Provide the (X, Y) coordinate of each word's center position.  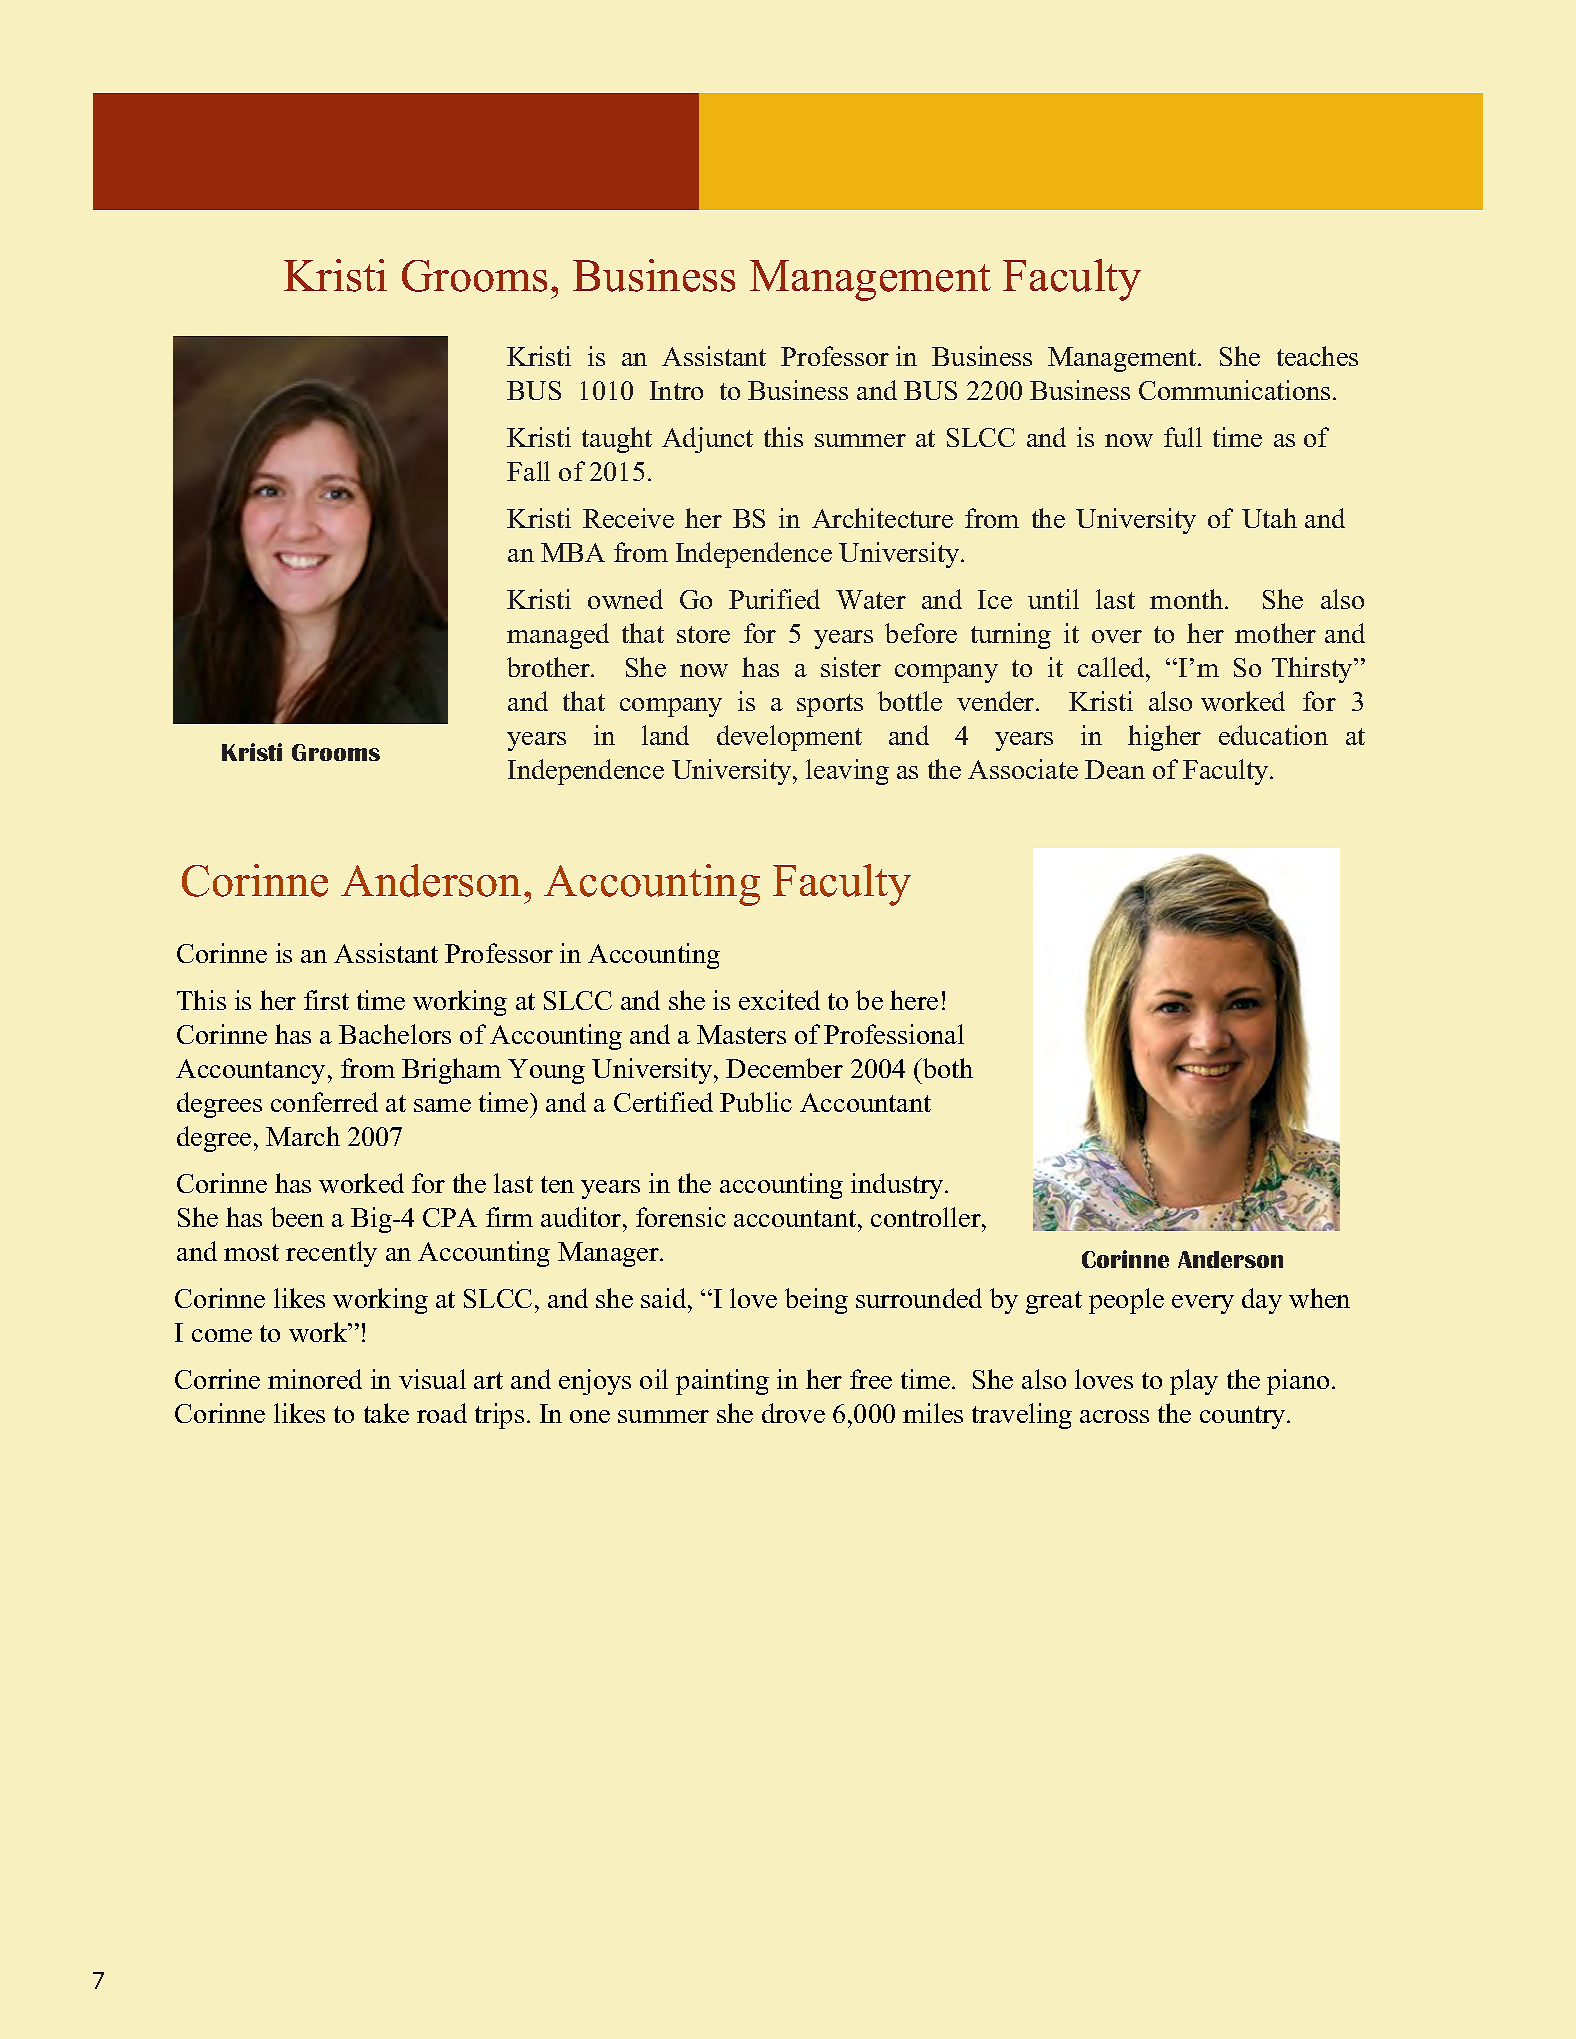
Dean (1115, 769)
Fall (528, 471)
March (303, 1136)
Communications (1234, 390)
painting (722, 1382)
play (1194, 1382)
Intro (676, 390)
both (947, 1068)
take (386, 1413)
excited (779, 1000)
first (326, 1000)
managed (558, 636)
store (703, 634)
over (1117, 636)
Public (756, 1102)
